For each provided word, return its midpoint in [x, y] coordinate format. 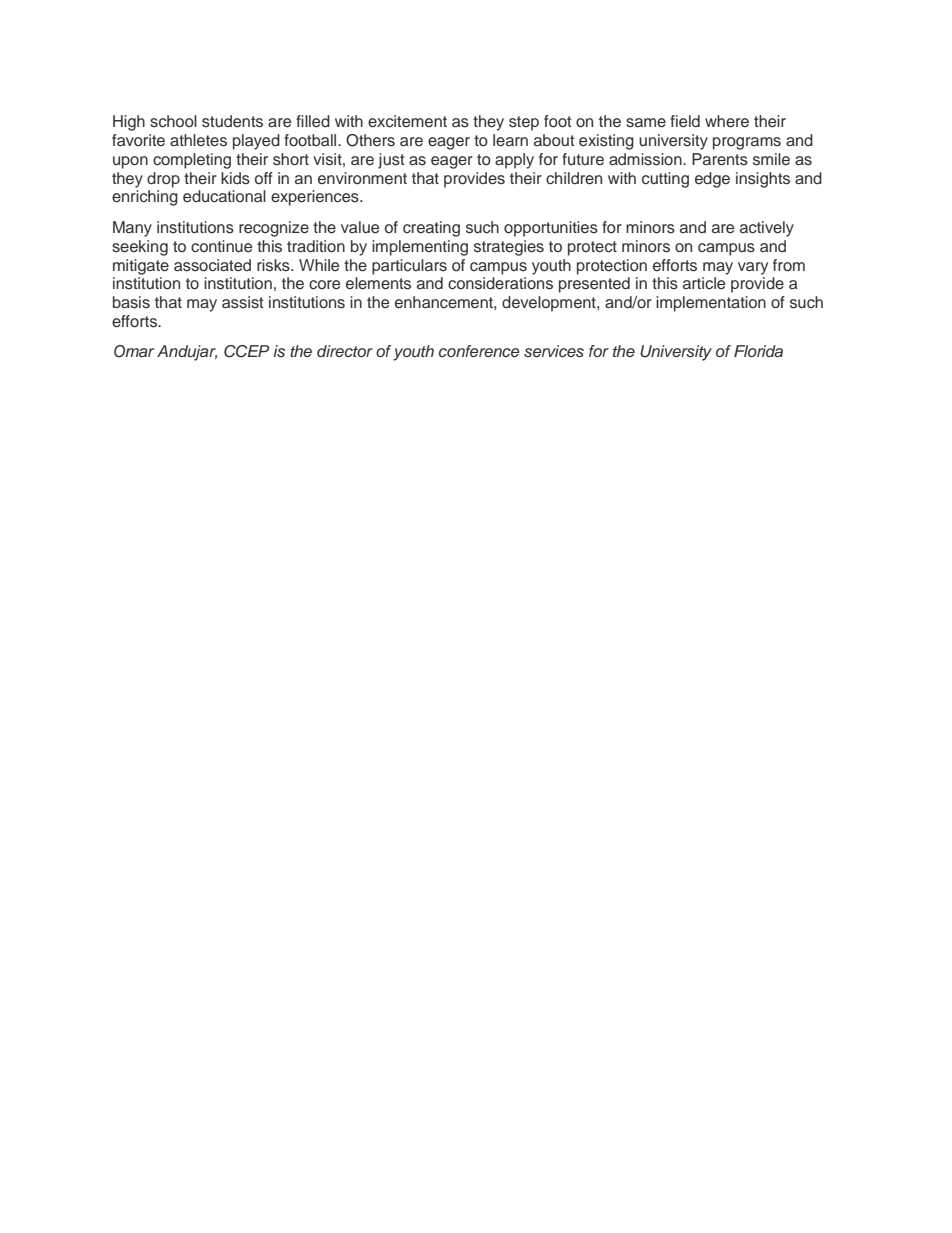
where [727, 121]
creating [431, 229]
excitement [407, 121]
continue [221, 246]
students [232, 121]
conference [479, 351]
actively [767, 229]
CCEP [246, 351]
